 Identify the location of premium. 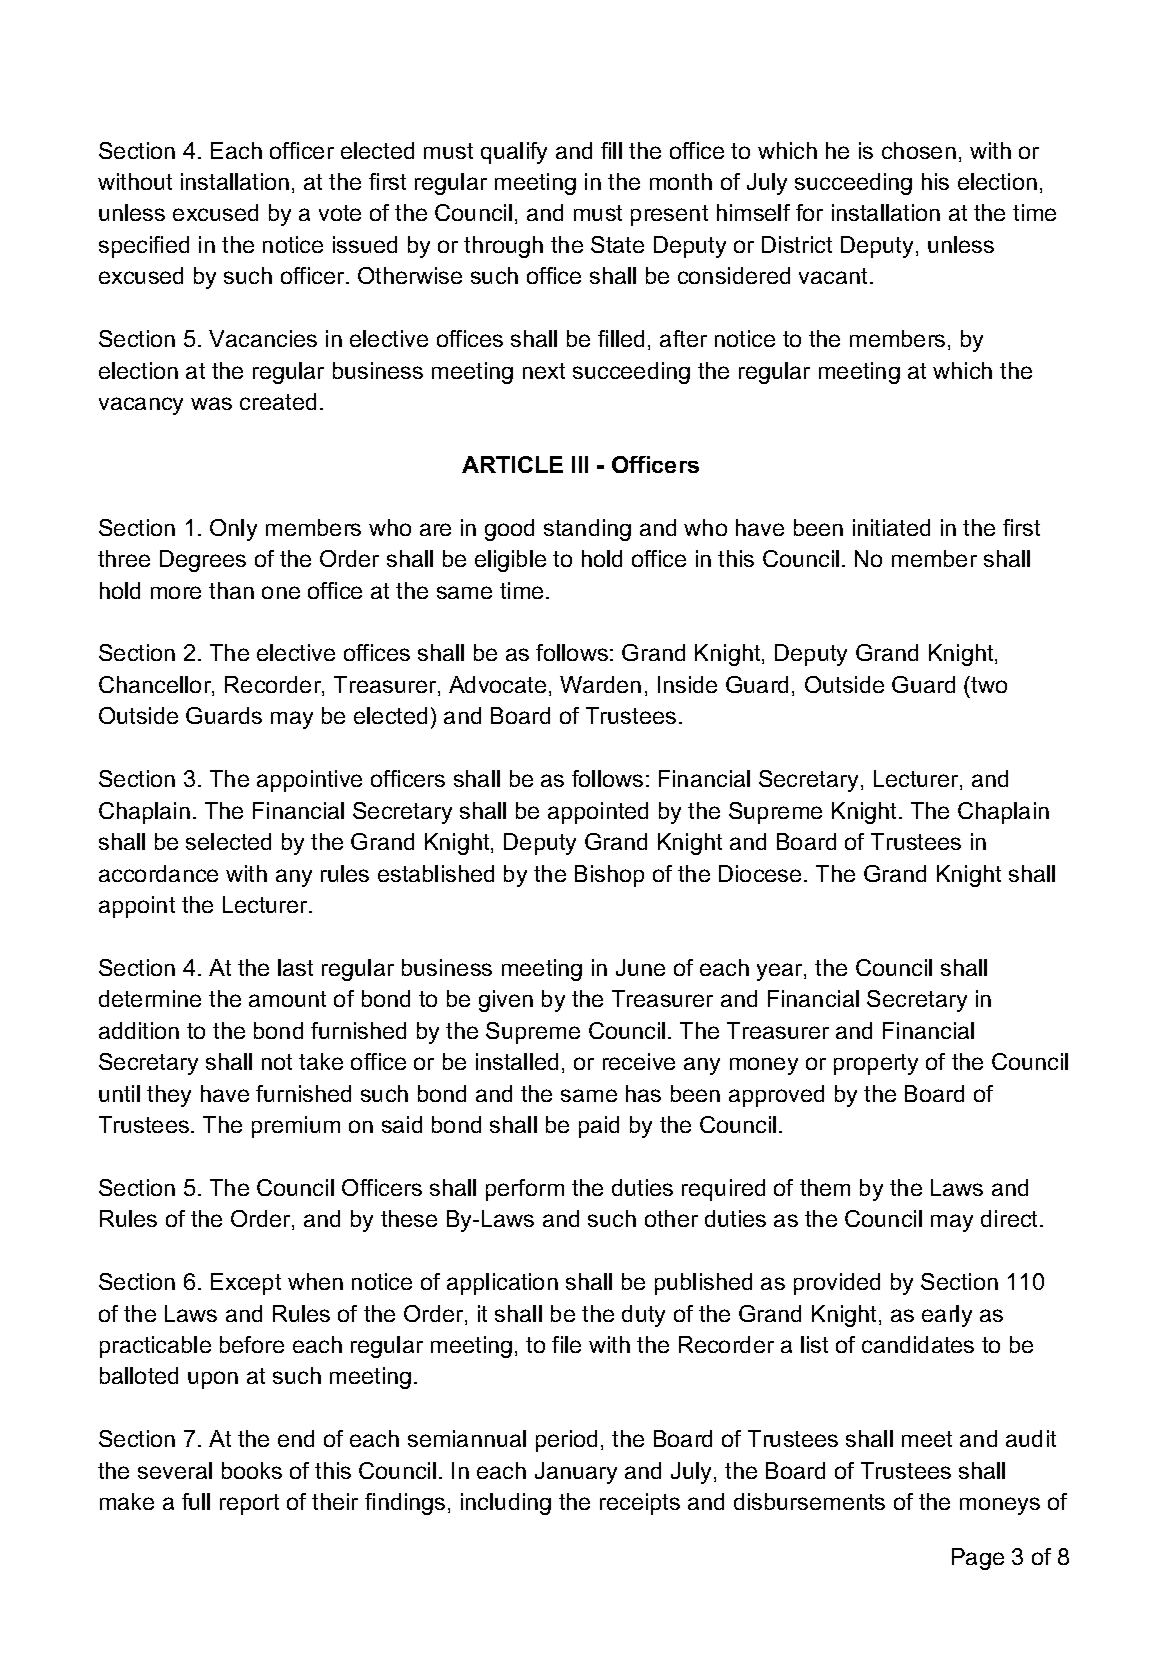
(296, 1127).
